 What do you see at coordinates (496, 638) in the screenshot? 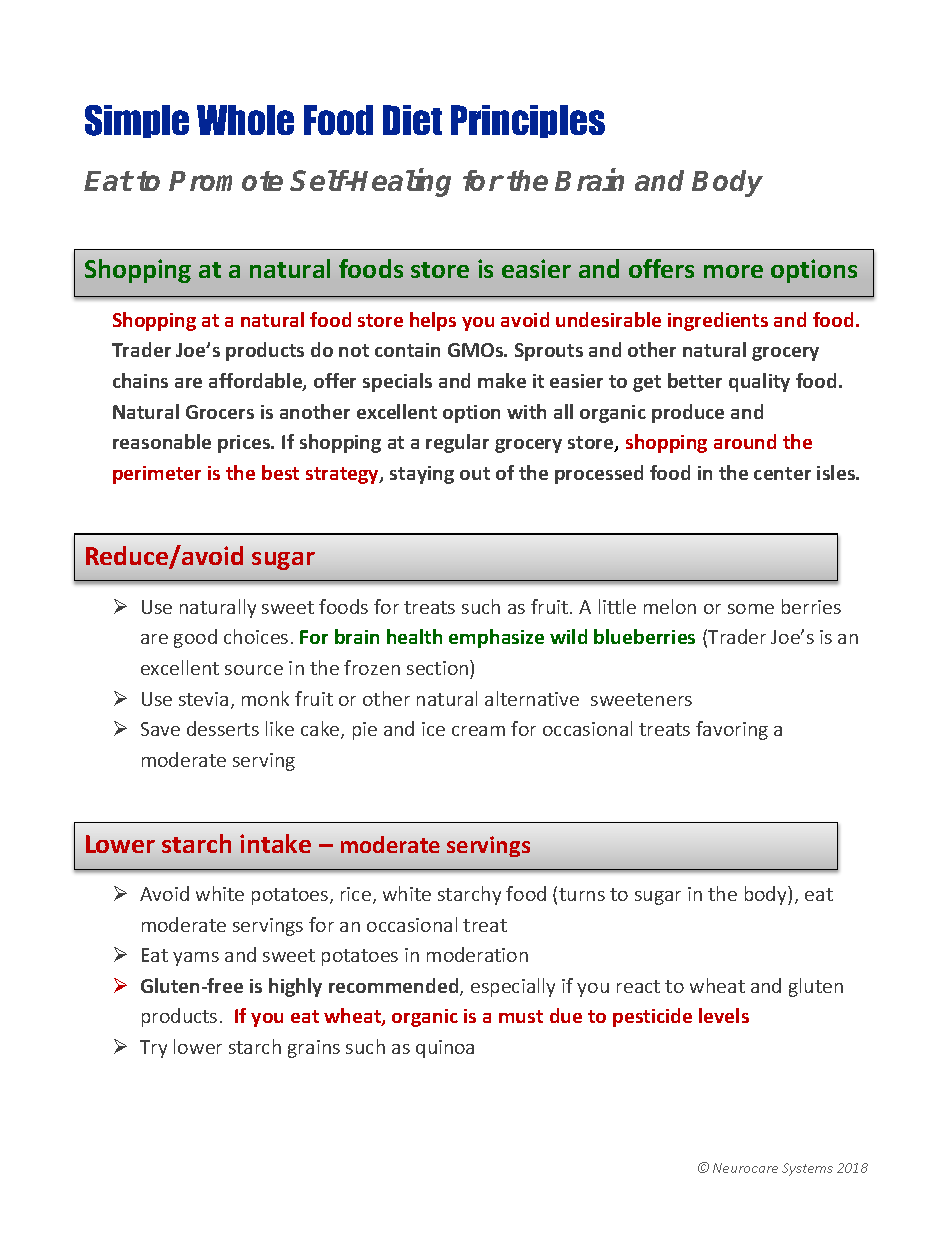
I see `emphasize` at bounding box center [496, 638].
